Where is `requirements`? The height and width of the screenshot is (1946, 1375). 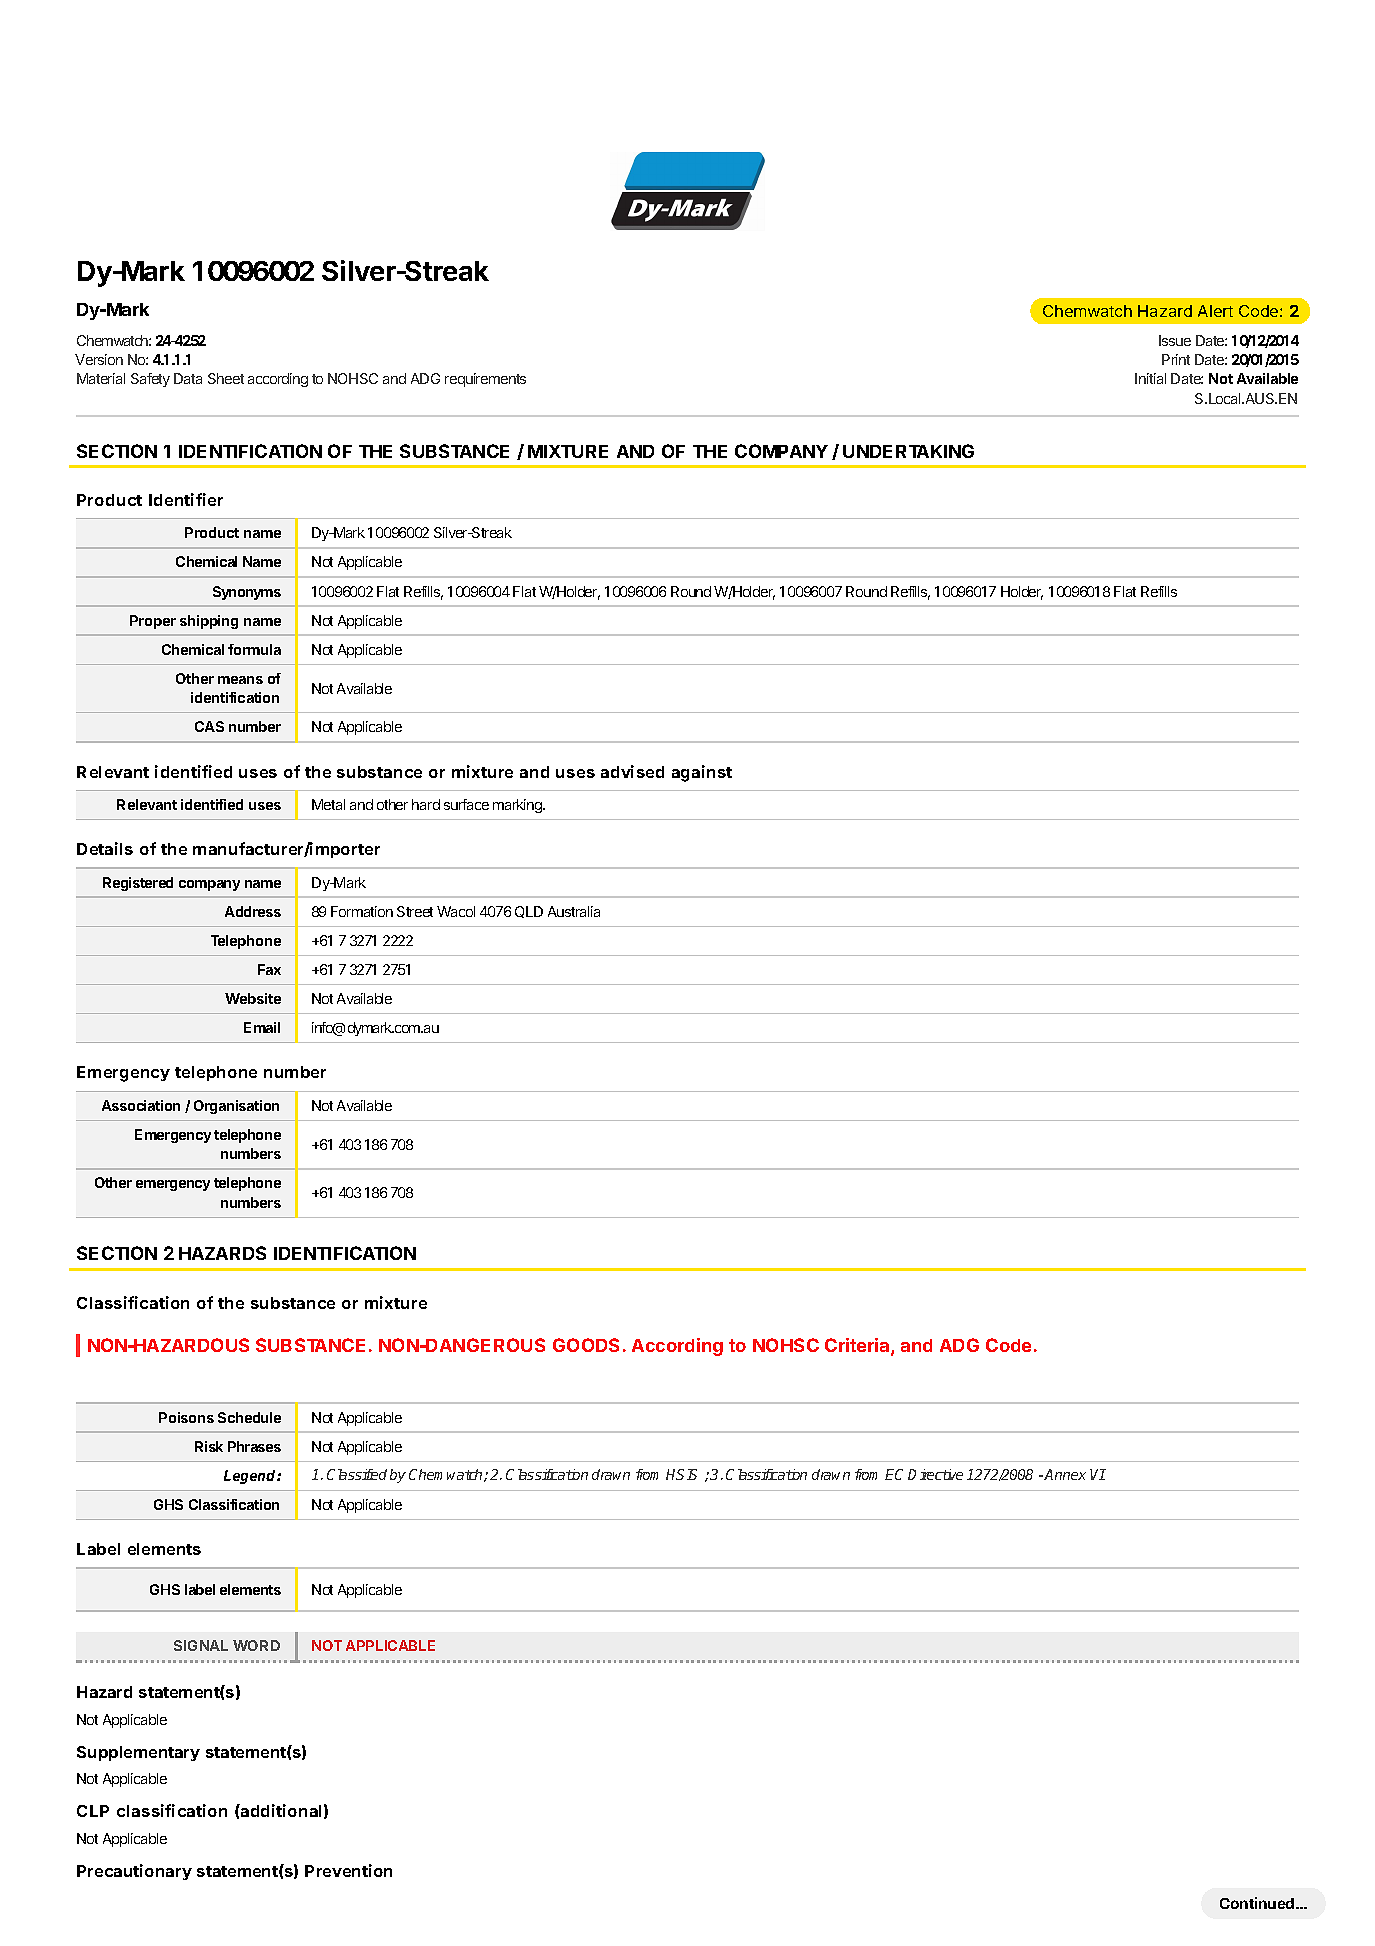
requirements is located at coordinates (485, 380).
